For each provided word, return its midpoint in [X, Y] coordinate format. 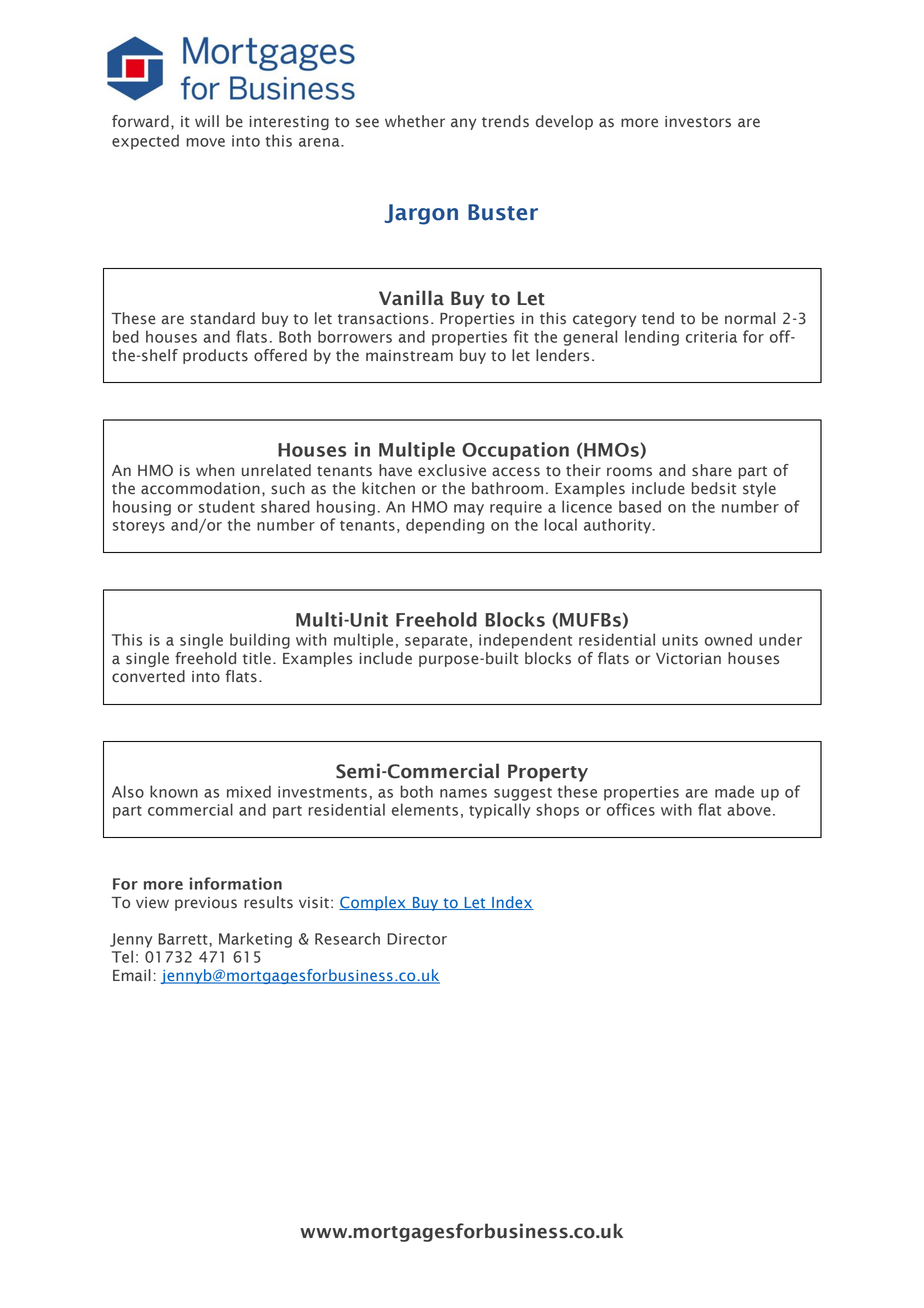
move [206, 142]
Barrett [184, 939]
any [464, 124]
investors [698, 122]
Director [417, 939]
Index [512, 903]
